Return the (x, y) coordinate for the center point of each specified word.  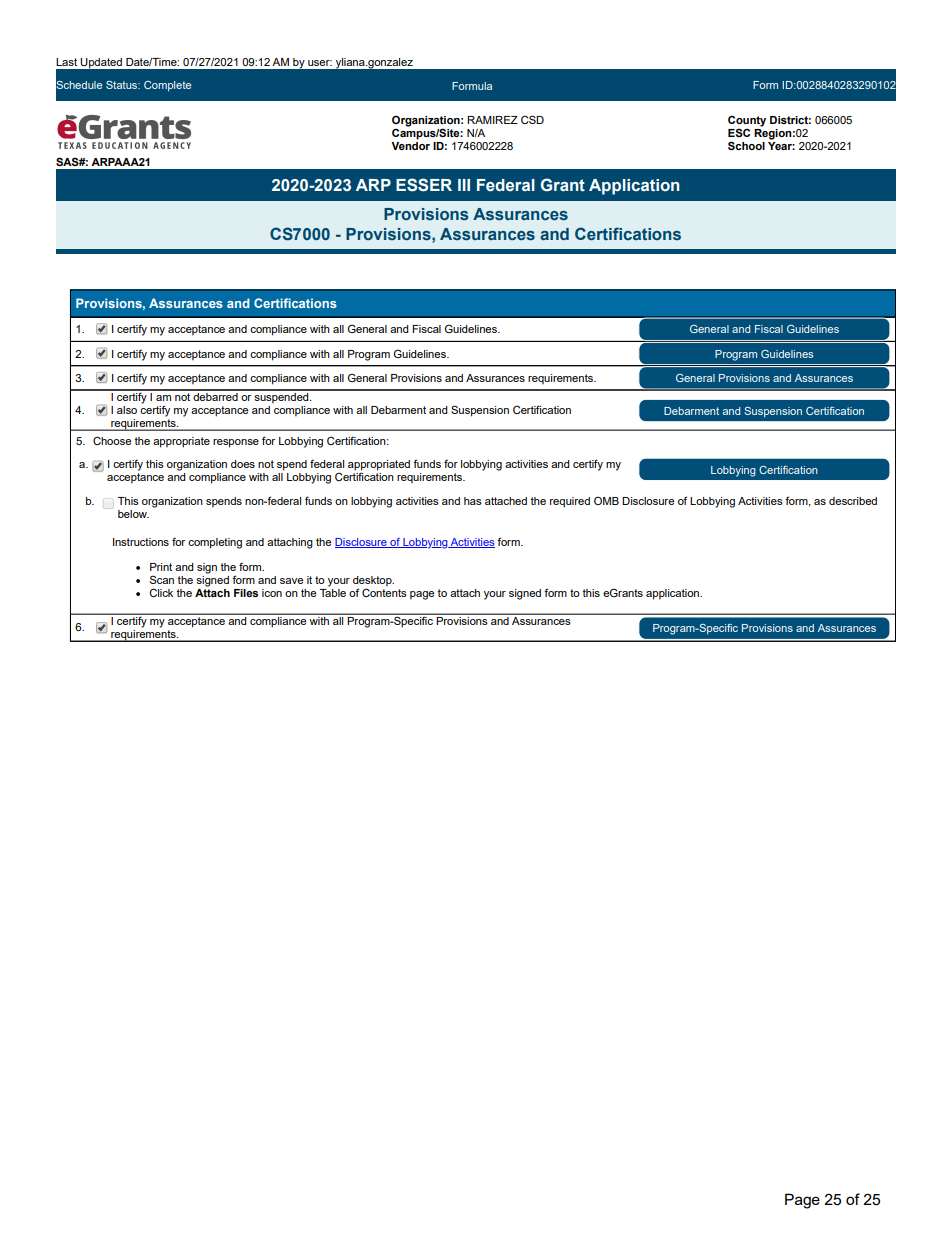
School (746, 145)
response (236, 443)
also (127, 410)
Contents (384, 591)
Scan (162, 579)
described (853, 501)
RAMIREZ (492, 120)
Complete (167, 86)
